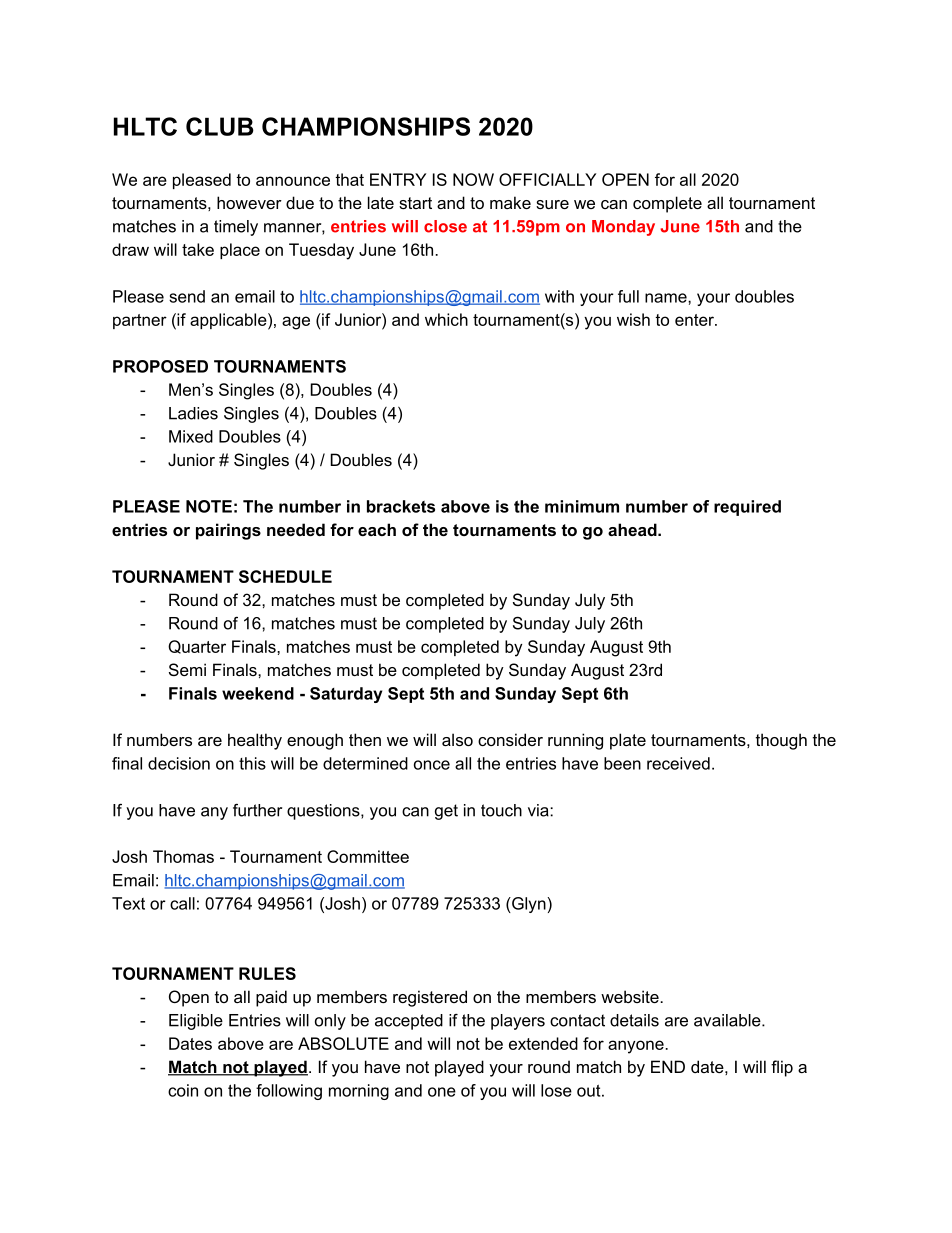 This page has width=952, height=1233. What do you see at coordinates (623, 228) in the page?
I see `Monday` at bounding box center [623, 228].
